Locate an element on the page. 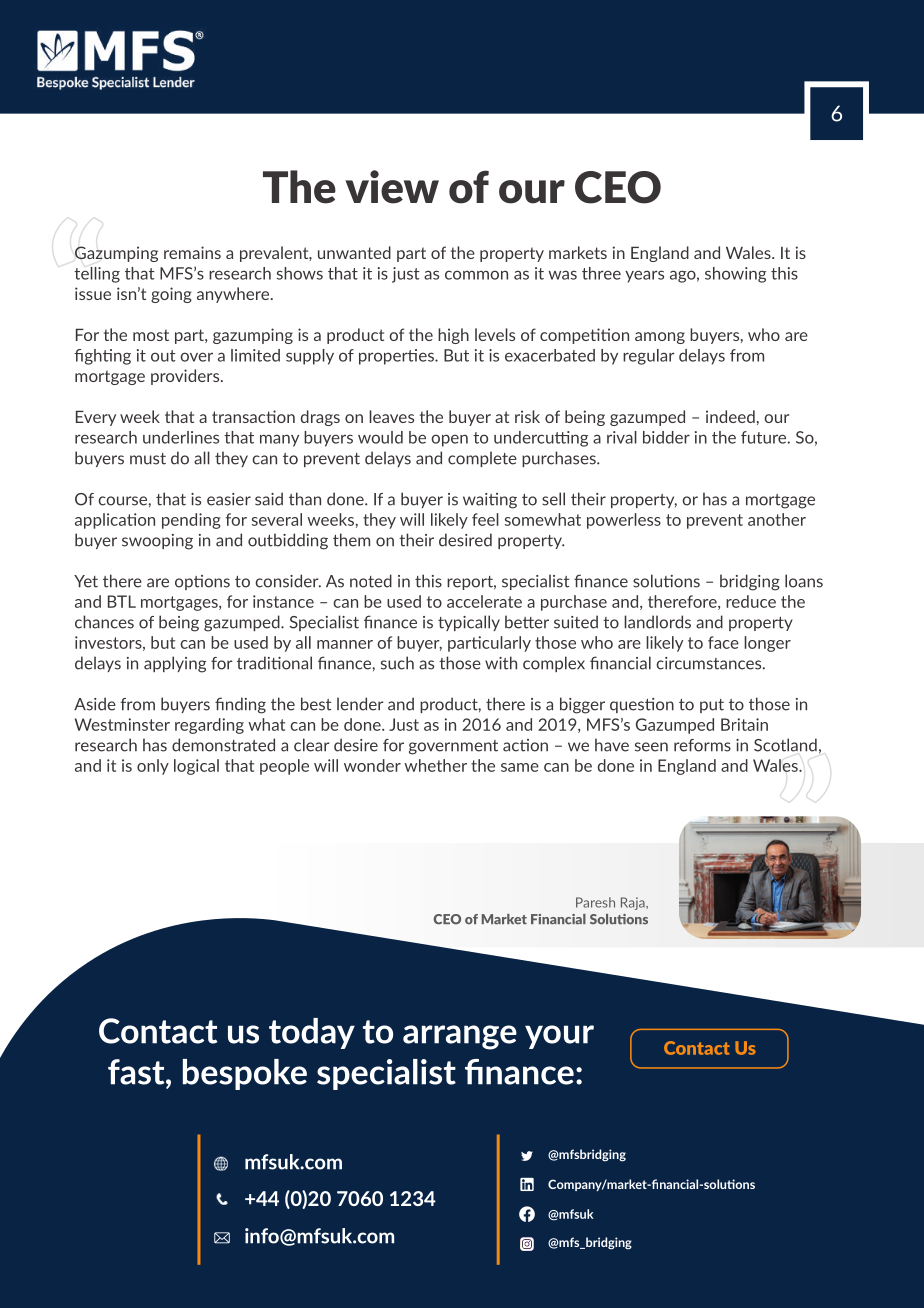  showing is located at coordinates (735, 275).
